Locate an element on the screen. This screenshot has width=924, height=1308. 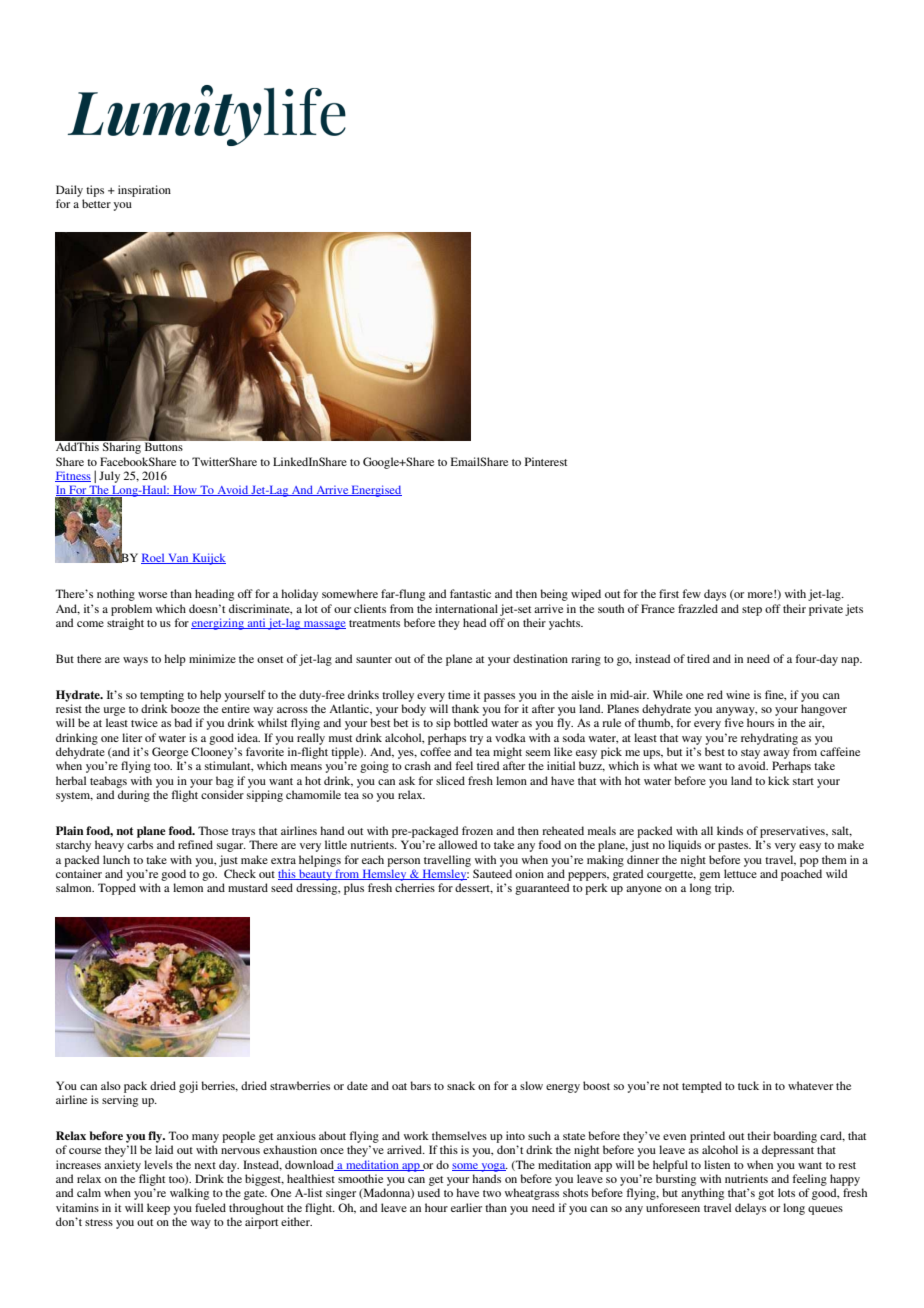
trip is located at coordinates (724, 889).
